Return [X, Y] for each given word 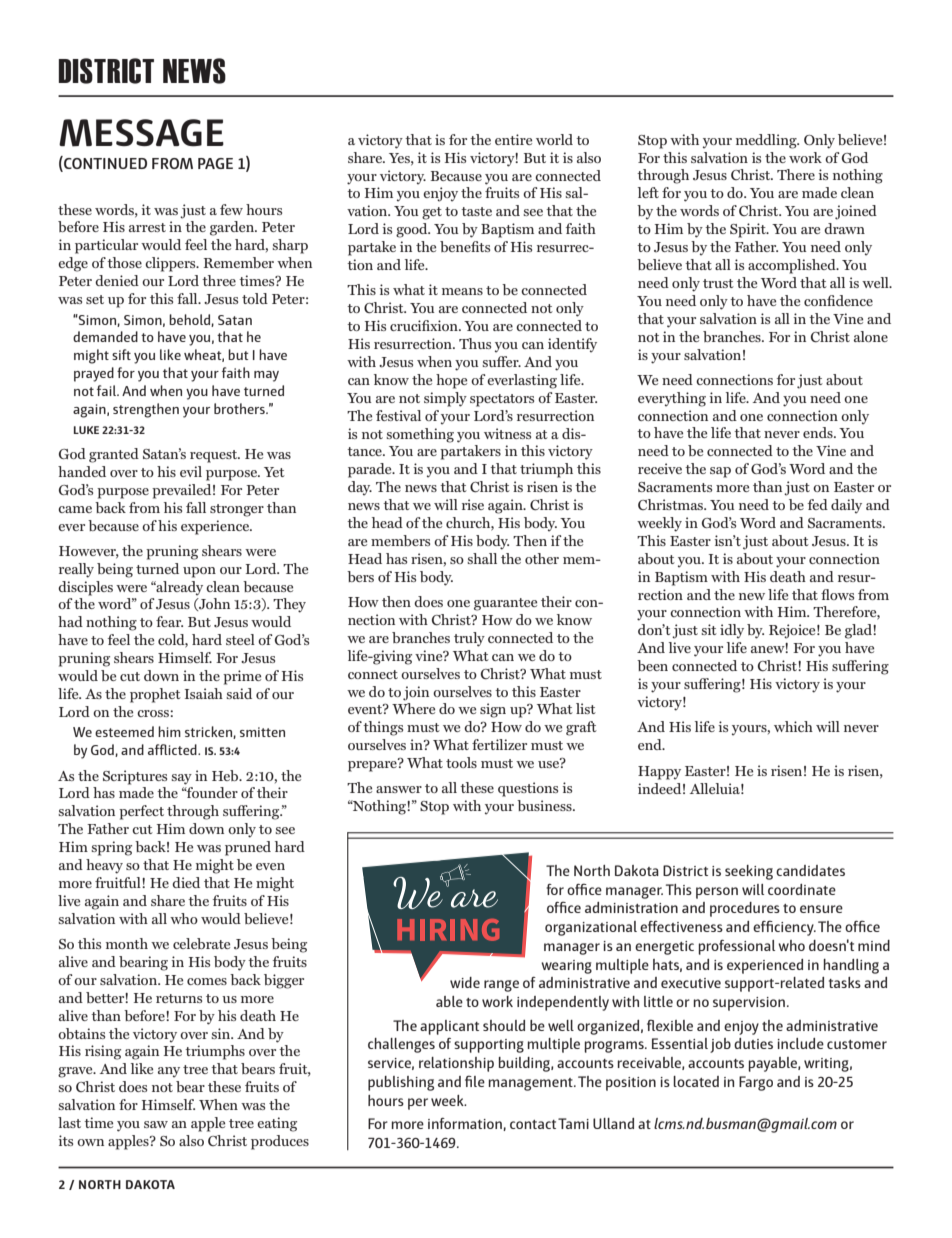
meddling [767, 141]
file [475, 1081]
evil [191, 471]
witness [507, 433]
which [793, 726]
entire [513, 139]
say [181, 779]
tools [461, 762]
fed [818, 504]
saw [156, 1124]
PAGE [215, 163]
